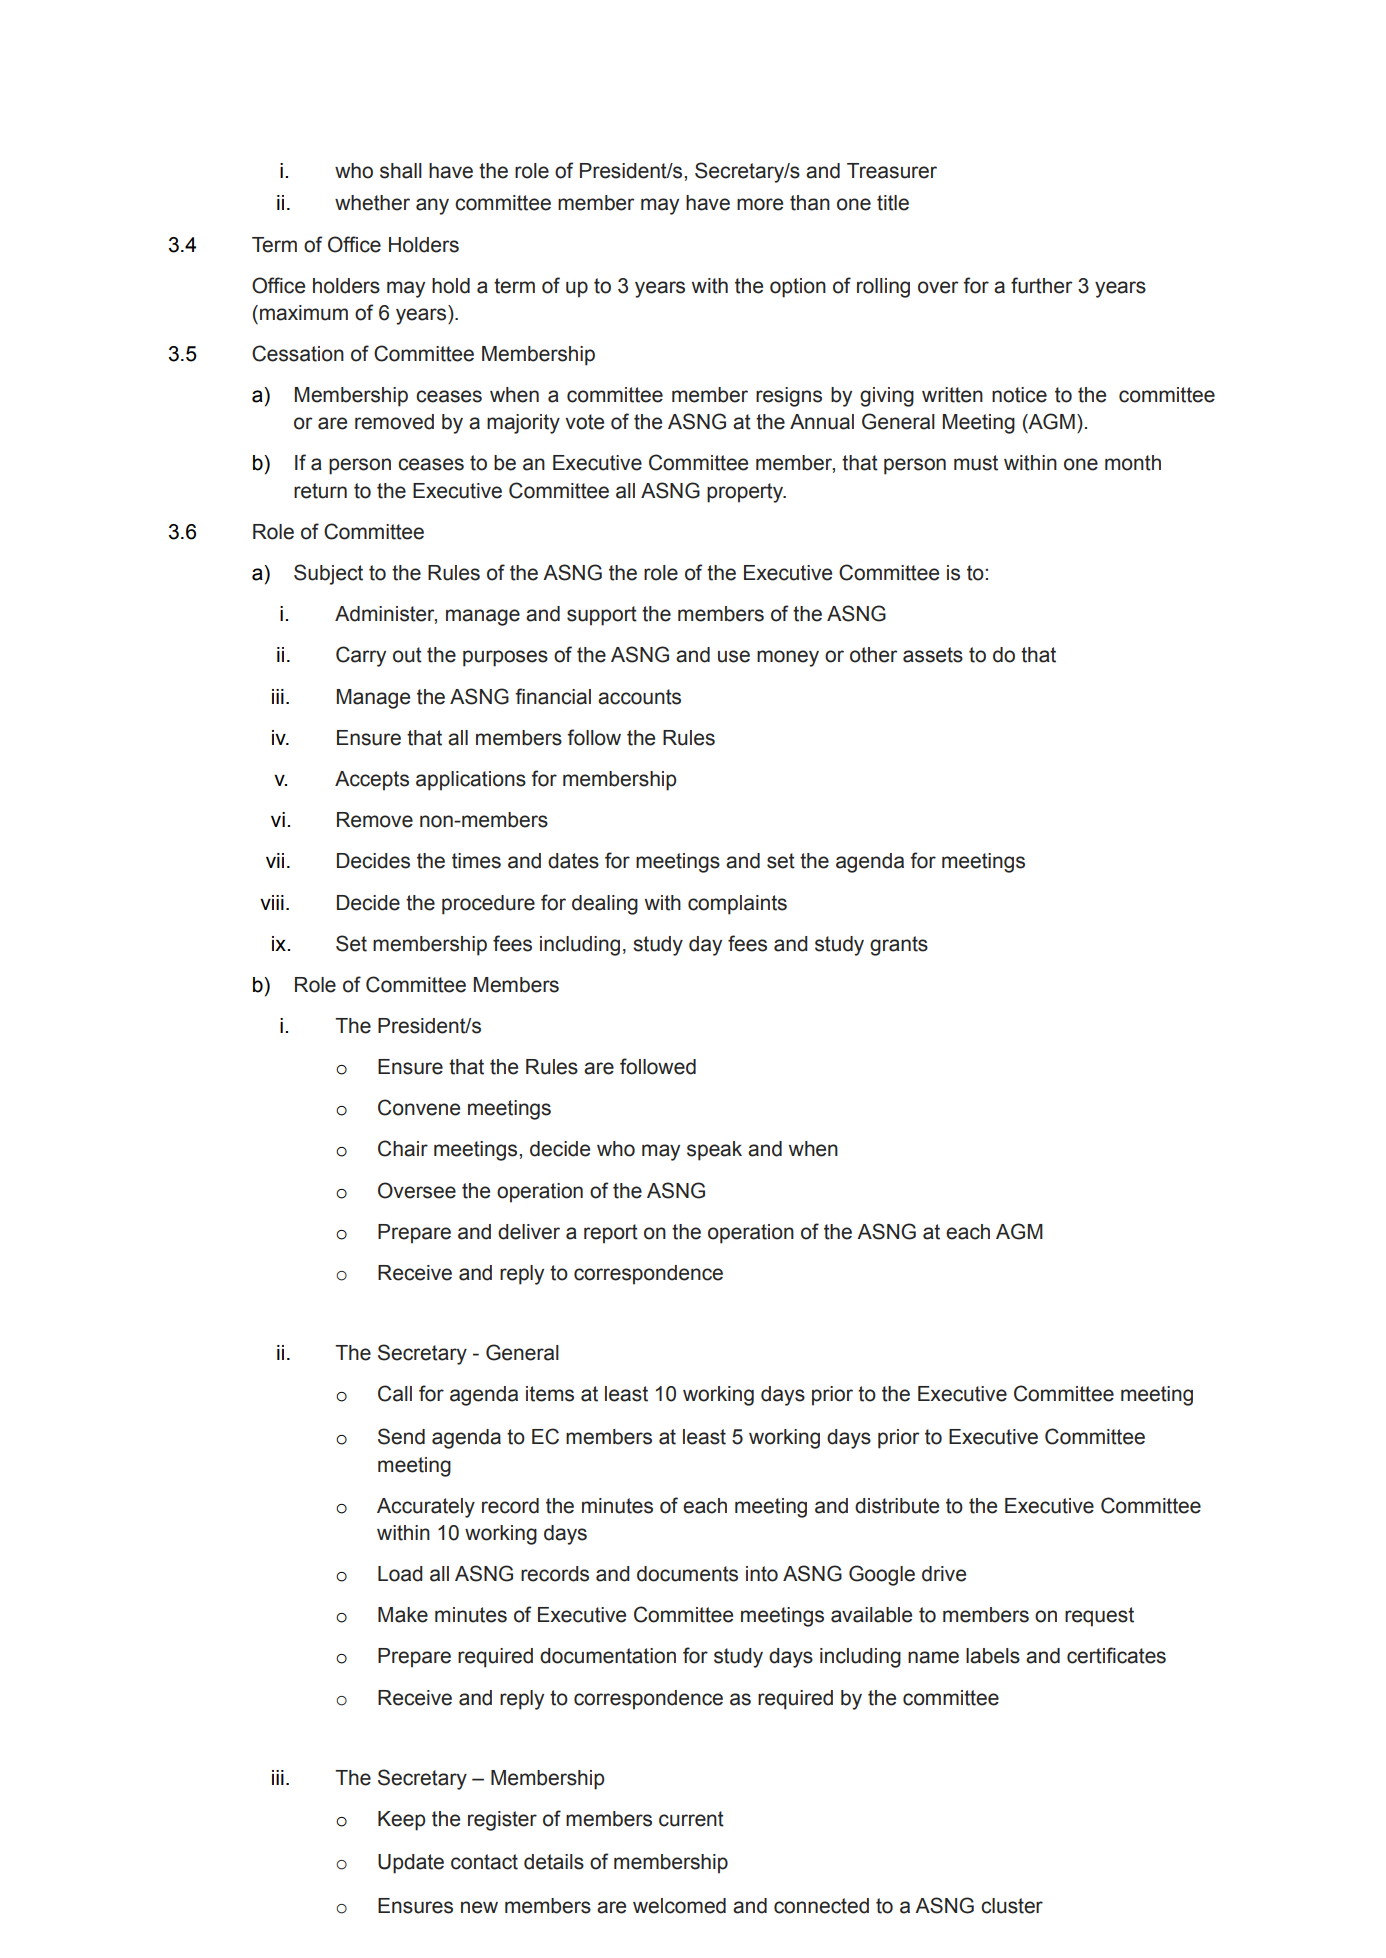 The image size is (1386, 1958). What do you see at coordinates (899, 946) in the screenshot?
I see `grants` at bounding box center [899, 946].
